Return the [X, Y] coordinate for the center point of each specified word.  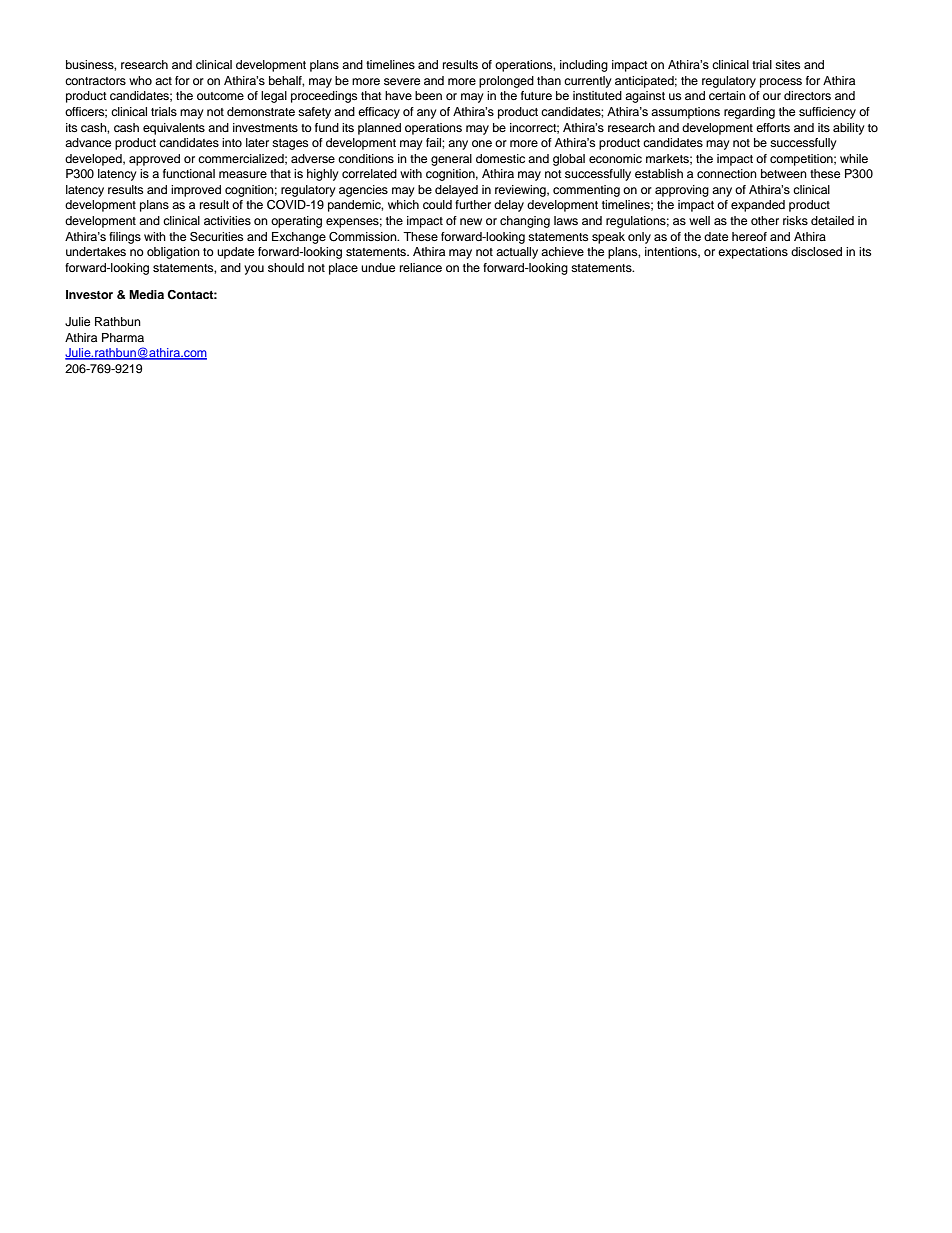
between [784, 173]
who [140, 80]
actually [517, 253]
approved [154, 160]
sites [787, 64]
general [451, 160]
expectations [753, 253]
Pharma [123, 337]
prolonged [506, 82]
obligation [173, 253]
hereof [749, 236]
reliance [421, 267]
